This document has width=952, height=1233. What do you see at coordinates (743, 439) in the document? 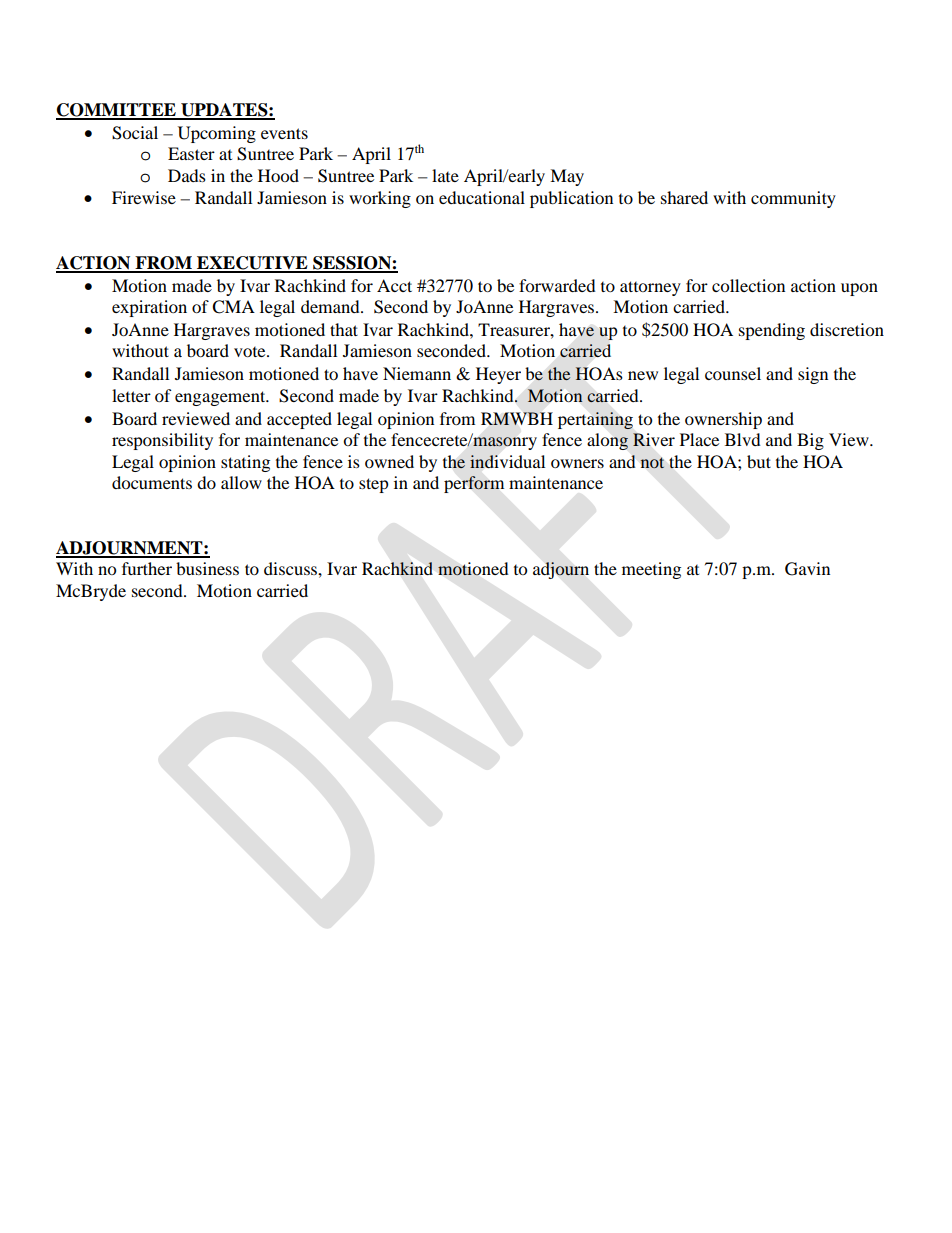
I see `Blvd` at bounding box center [743, 439].
